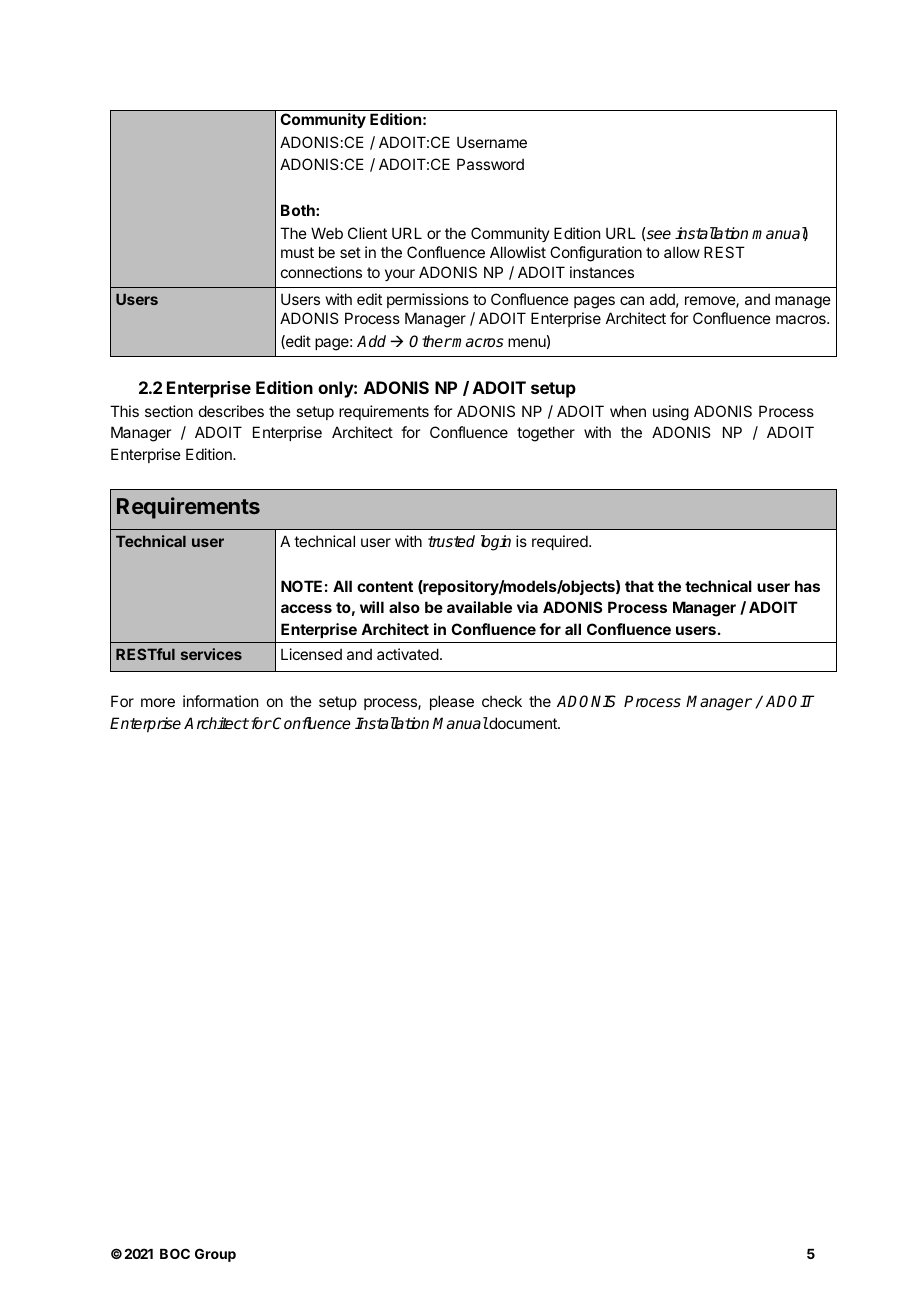  I want to click on check, so click(502, 701).
